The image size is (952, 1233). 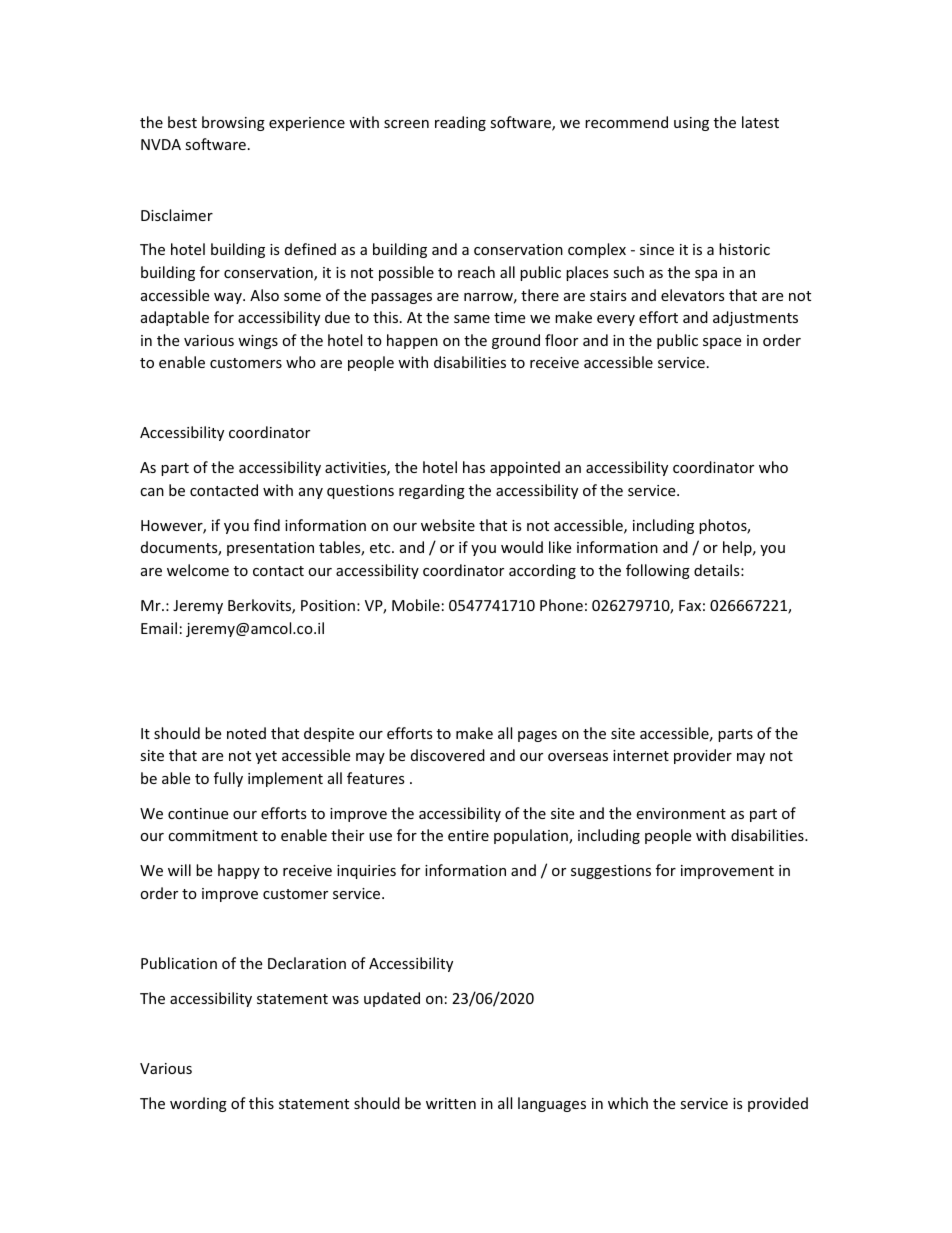 I want to click on reading, so click(x=460, y=123).
